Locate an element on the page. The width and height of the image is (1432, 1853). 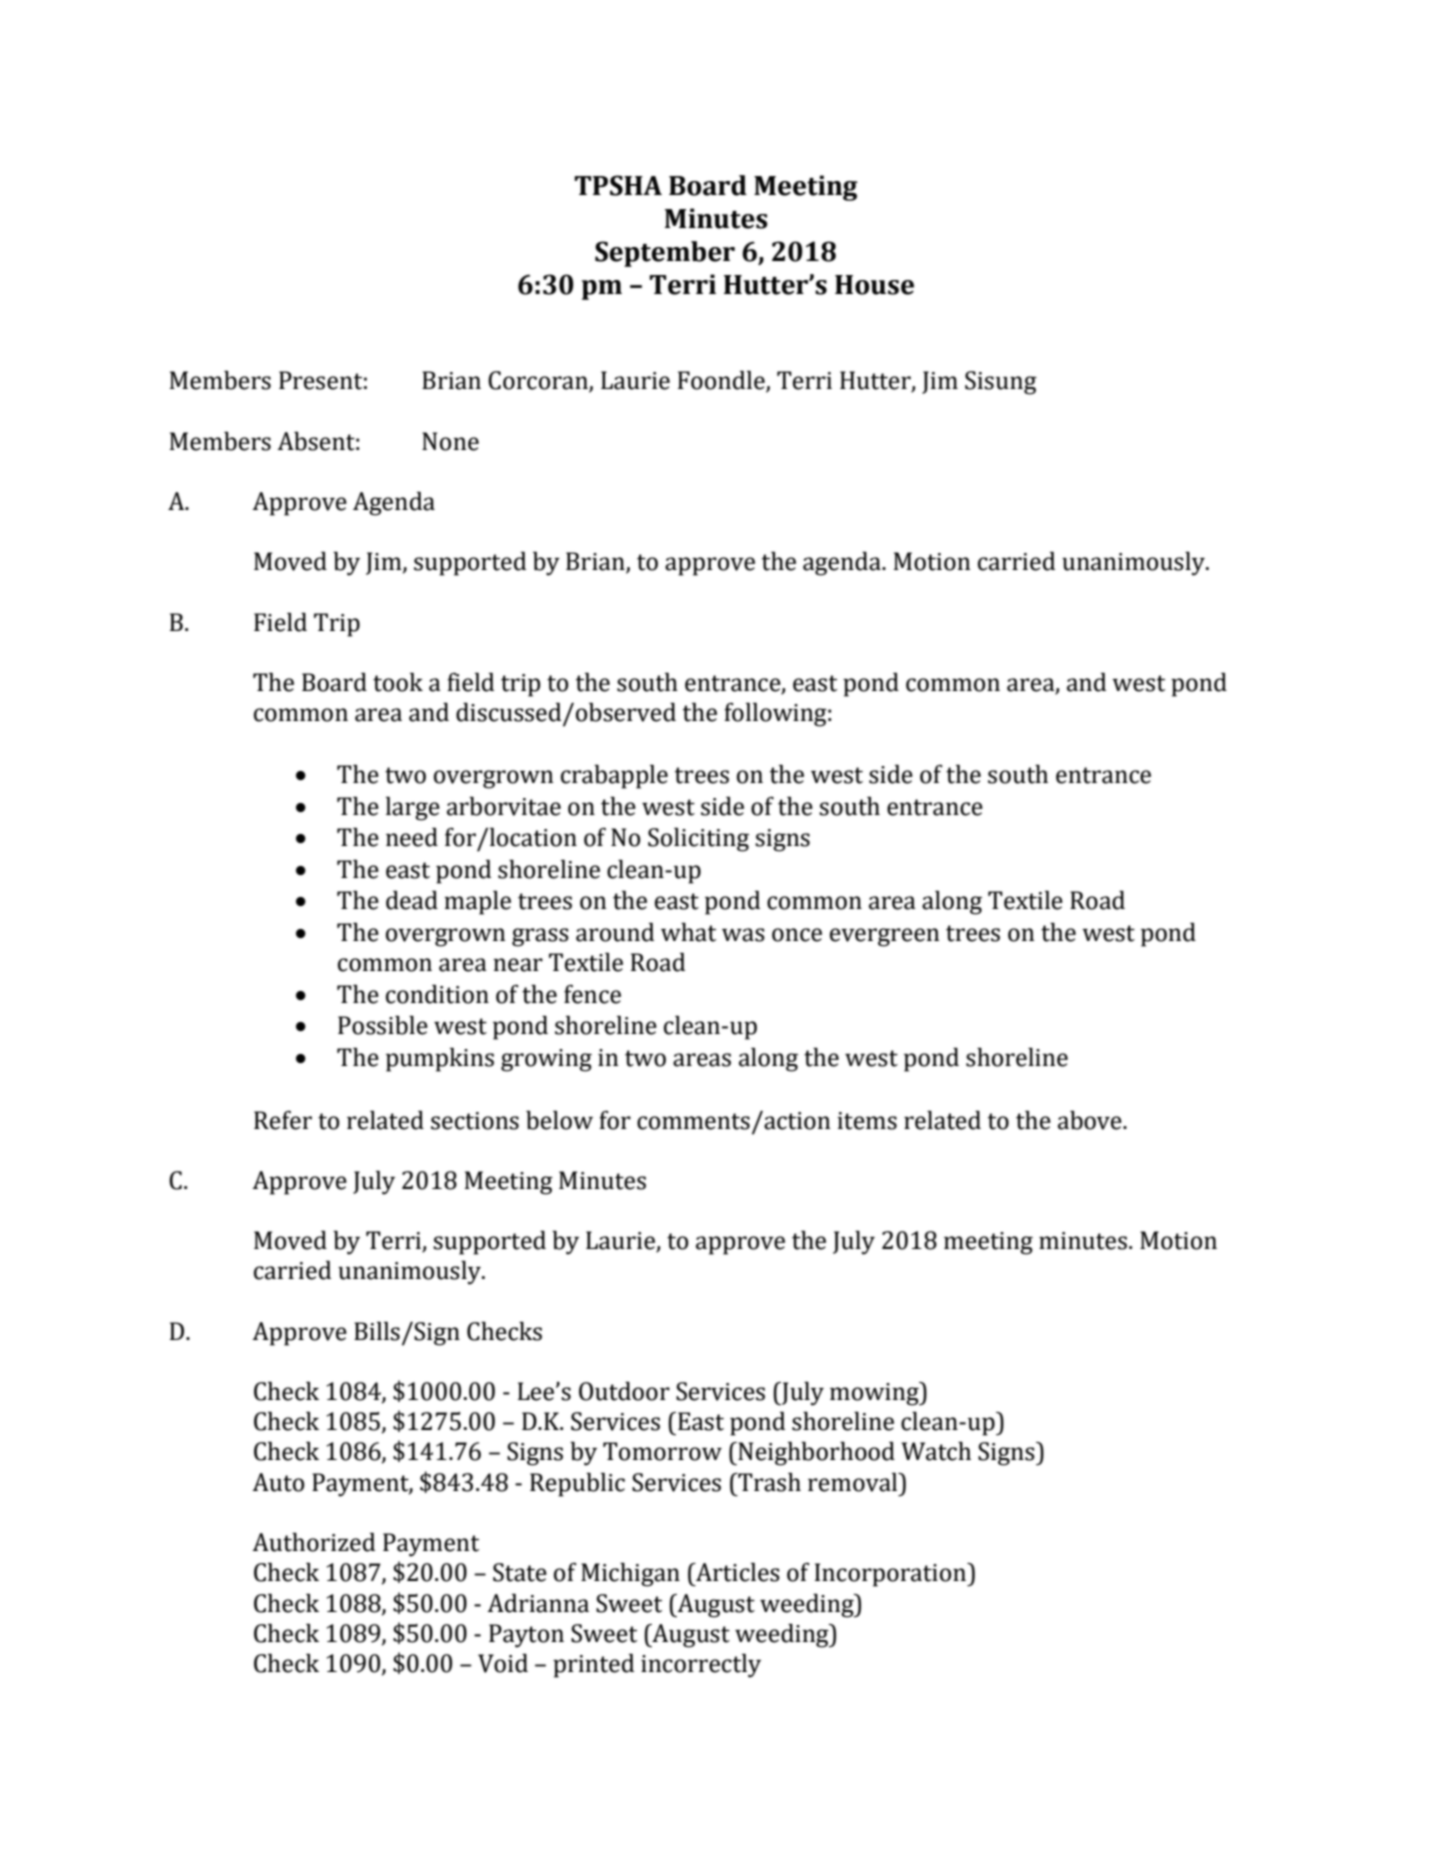
Refer is located at coordinates (283, 1120).
